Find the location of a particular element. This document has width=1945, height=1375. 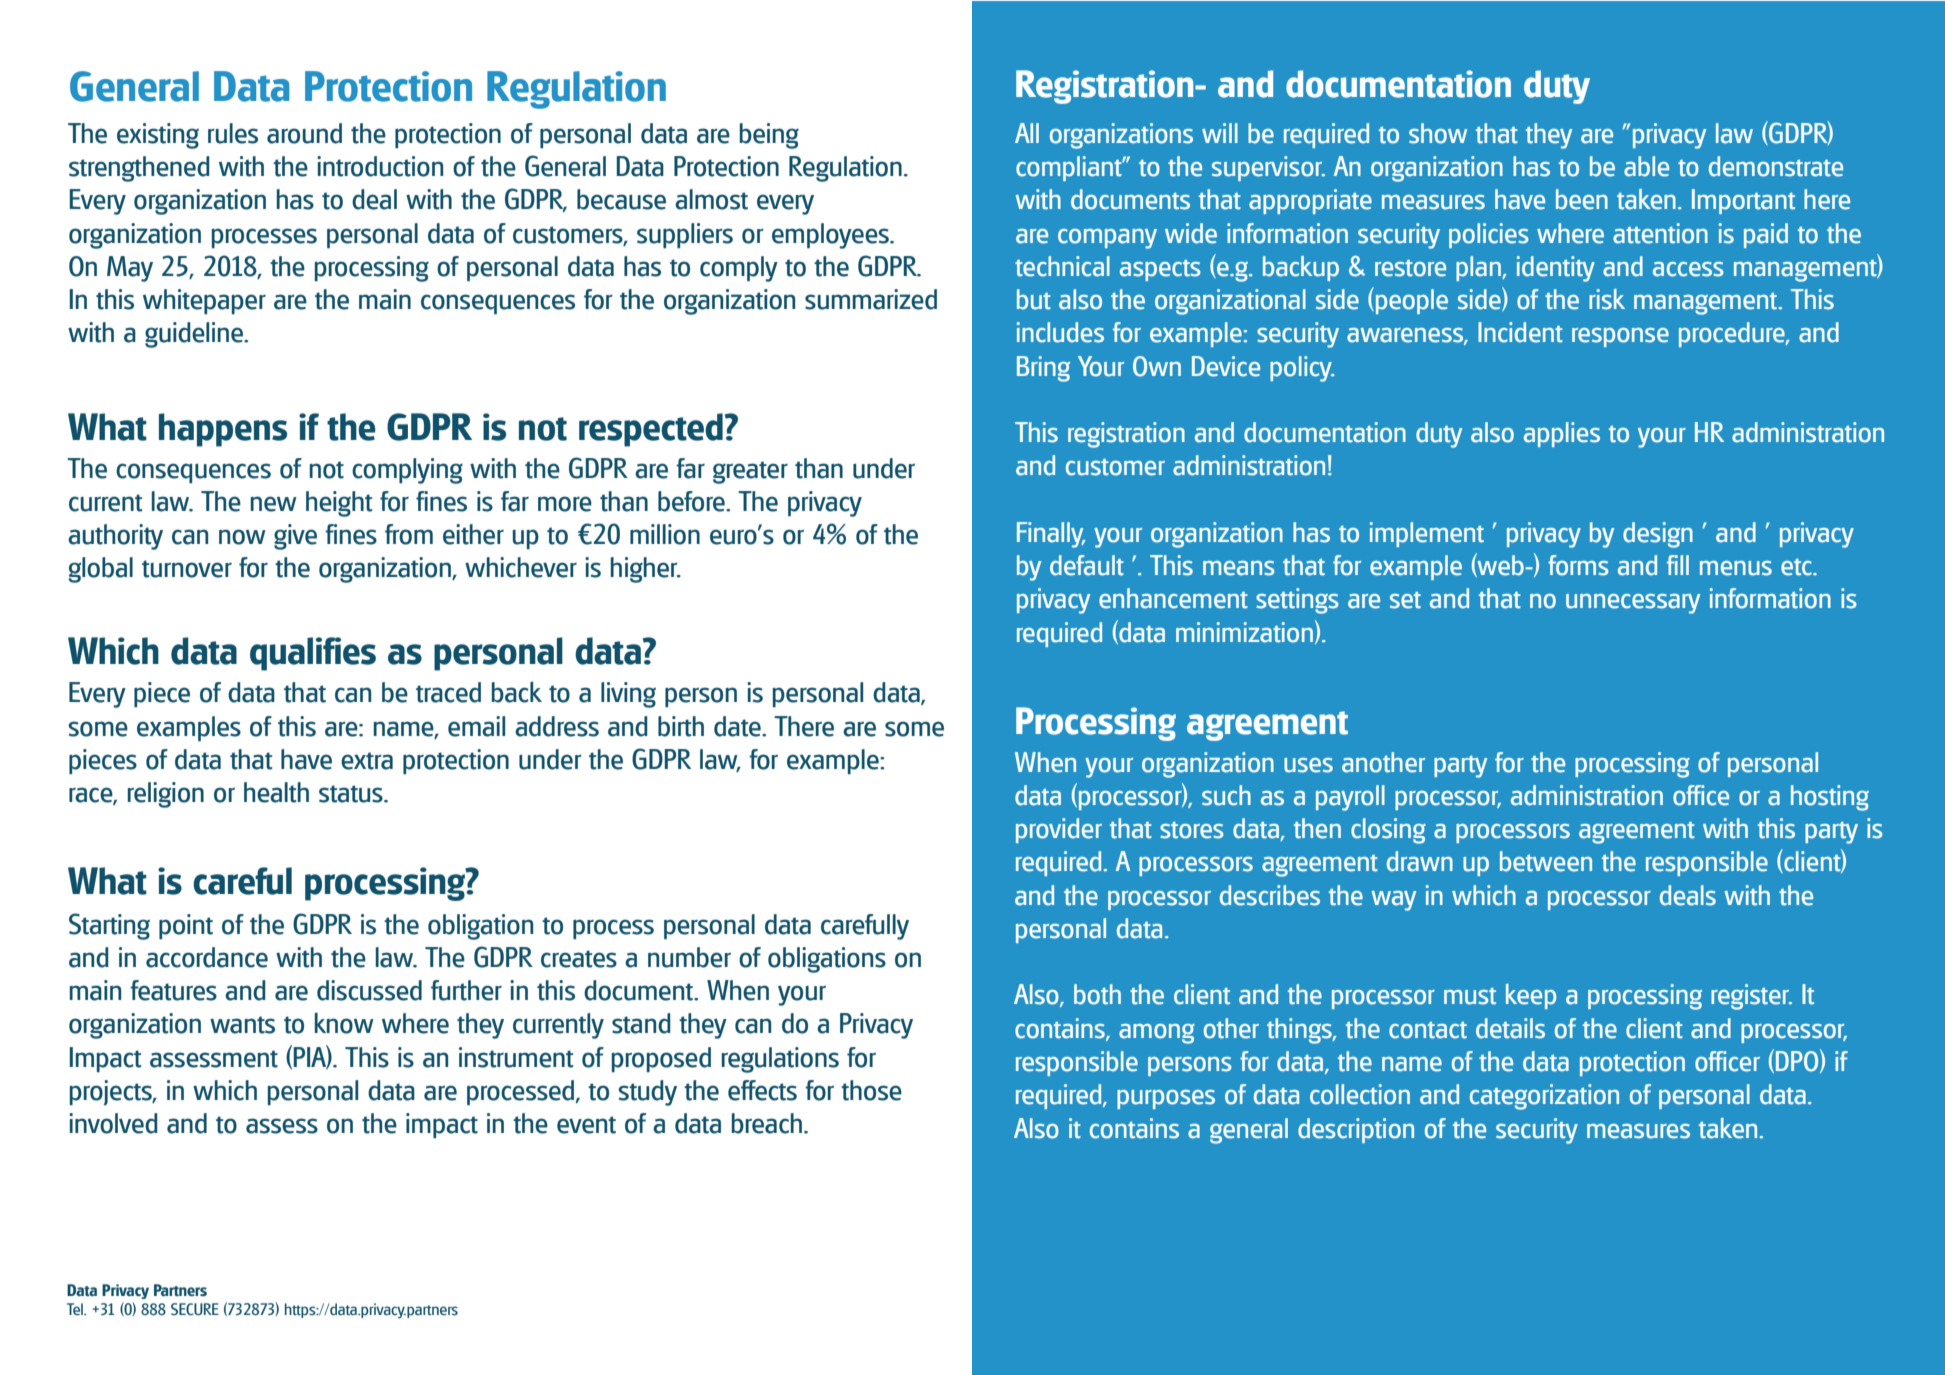

design is located at coordinates (1658, 535).
